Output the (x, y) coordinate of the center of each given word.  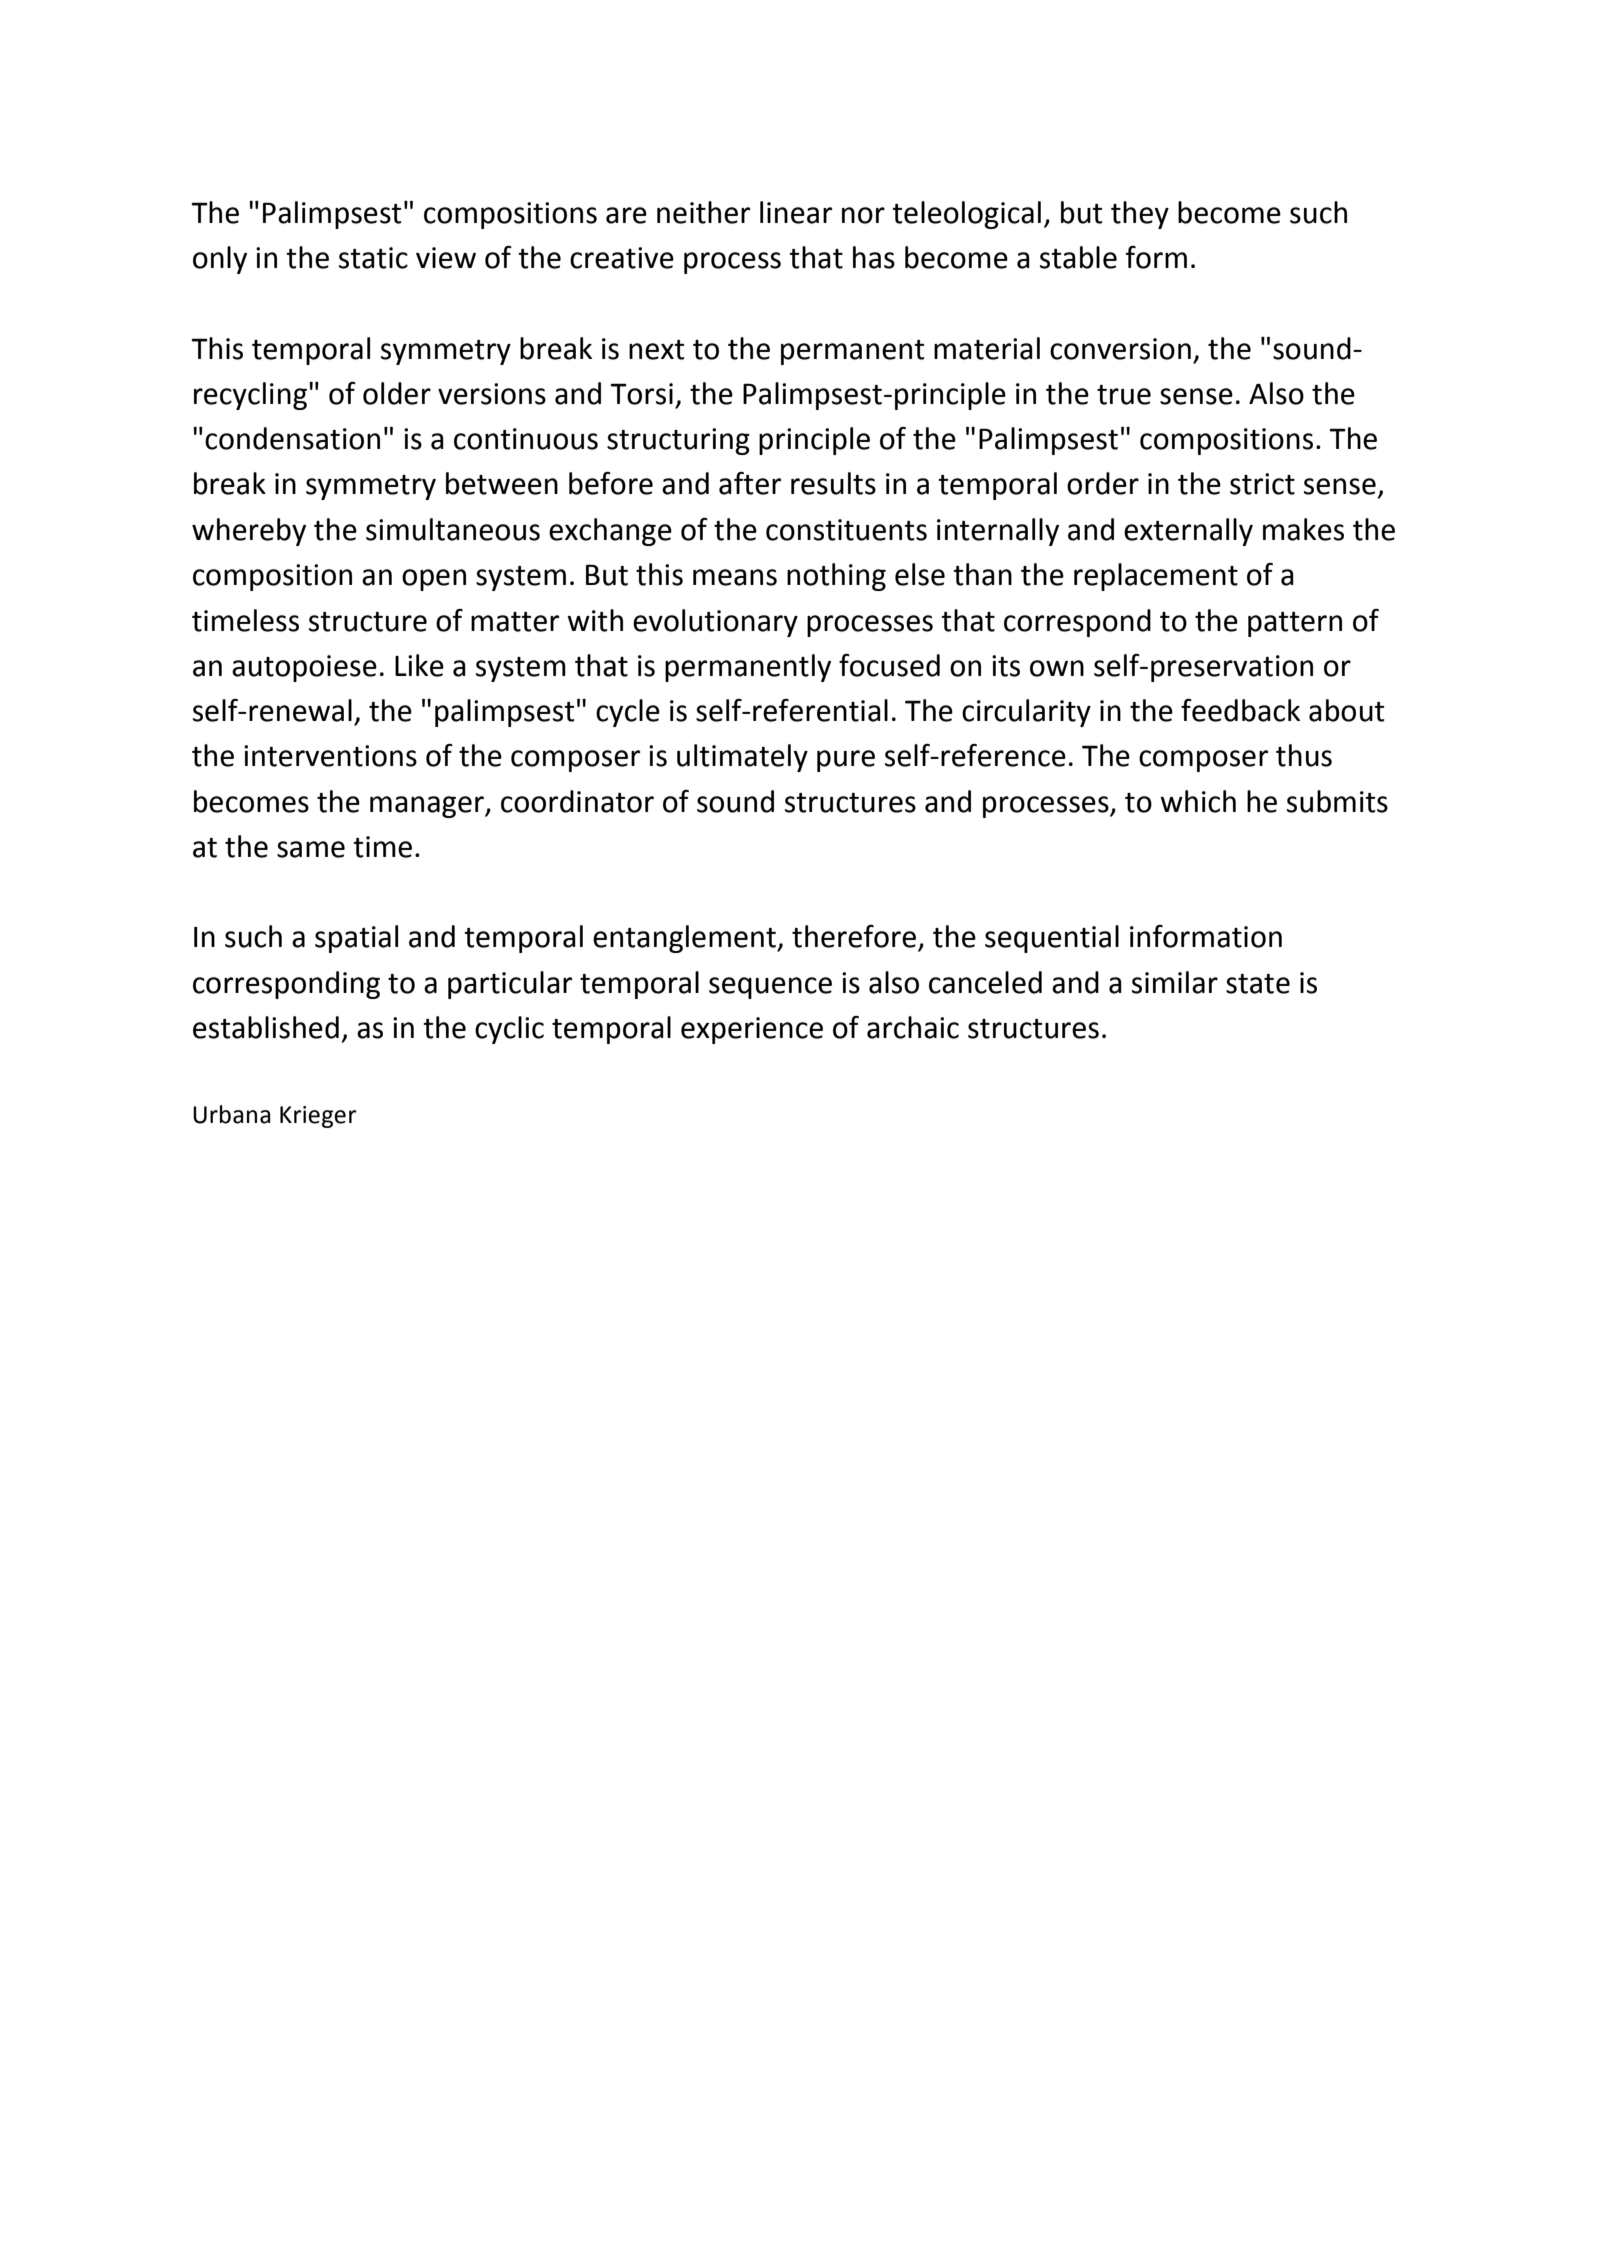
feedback (1240, 710)
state (1258, 984)
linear (796, 212)
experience (752, 1030)
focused (889, 665)
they (1140, 215)
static (373, 258)
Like (419, 665)
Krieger (318, 1117)
